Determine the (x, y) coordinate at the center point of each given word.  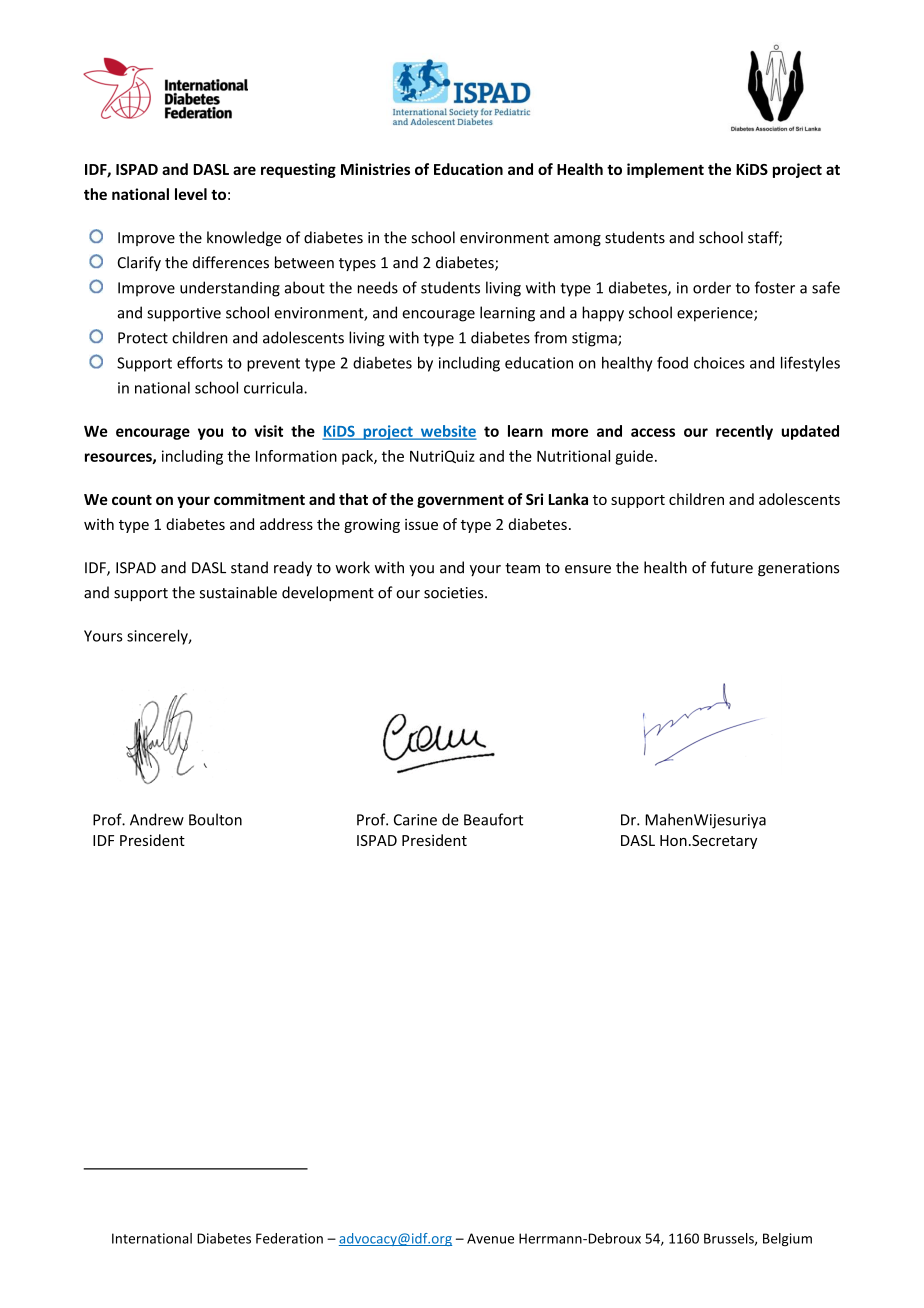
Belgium (787, 1240)
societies (455, 593)
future (731, 567)
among (577, 240)
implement (665, 170)
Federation (289, 1238)
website (447, 432)
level (191, 194)
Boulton (215, 819)
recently (744, 432)
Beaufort (493, 819)
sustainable (238, 592)
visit (268, 431)
